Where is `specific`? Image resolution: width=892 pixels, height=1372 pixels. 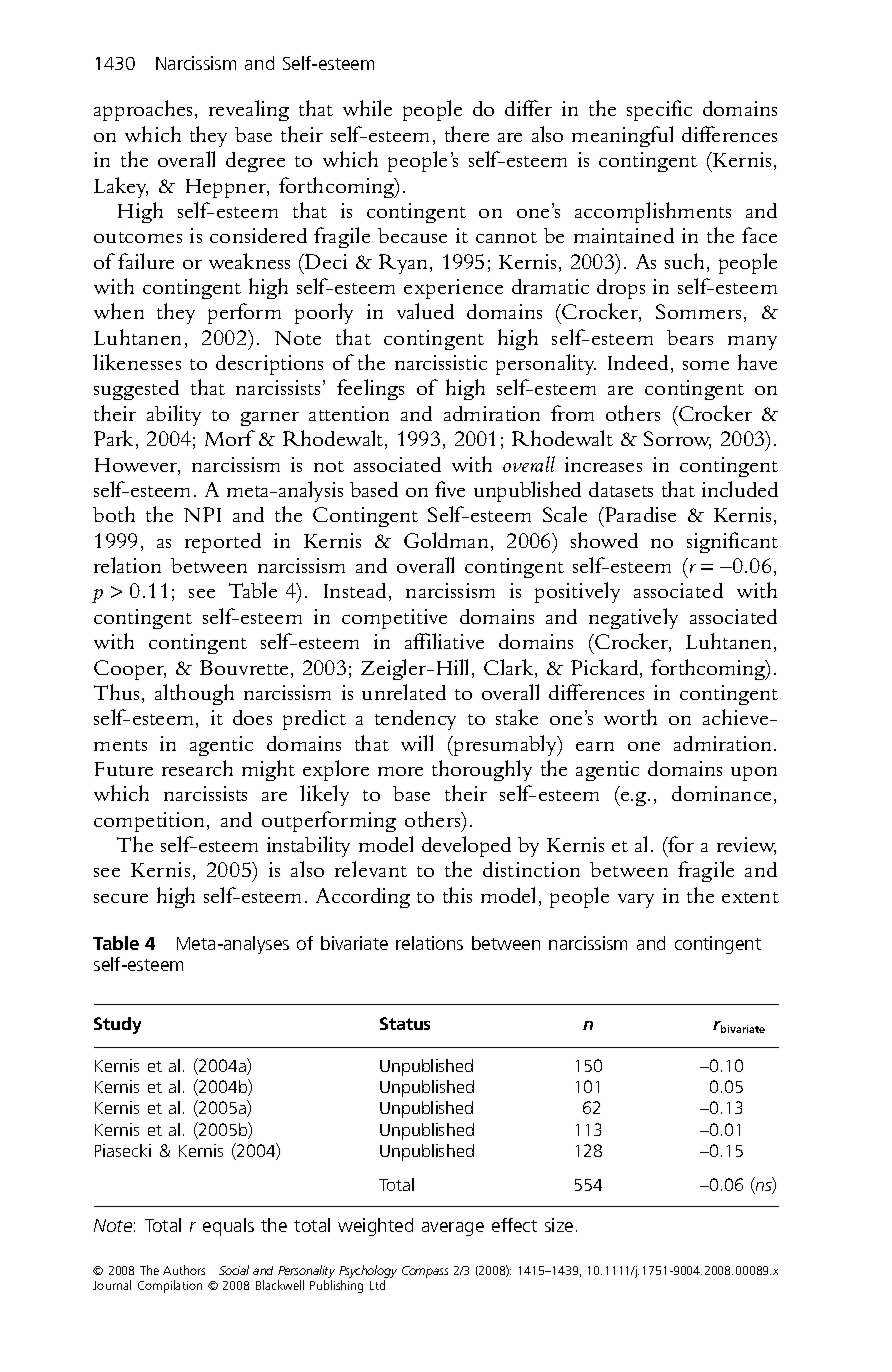
specific is located at coordinates (659, 110).
